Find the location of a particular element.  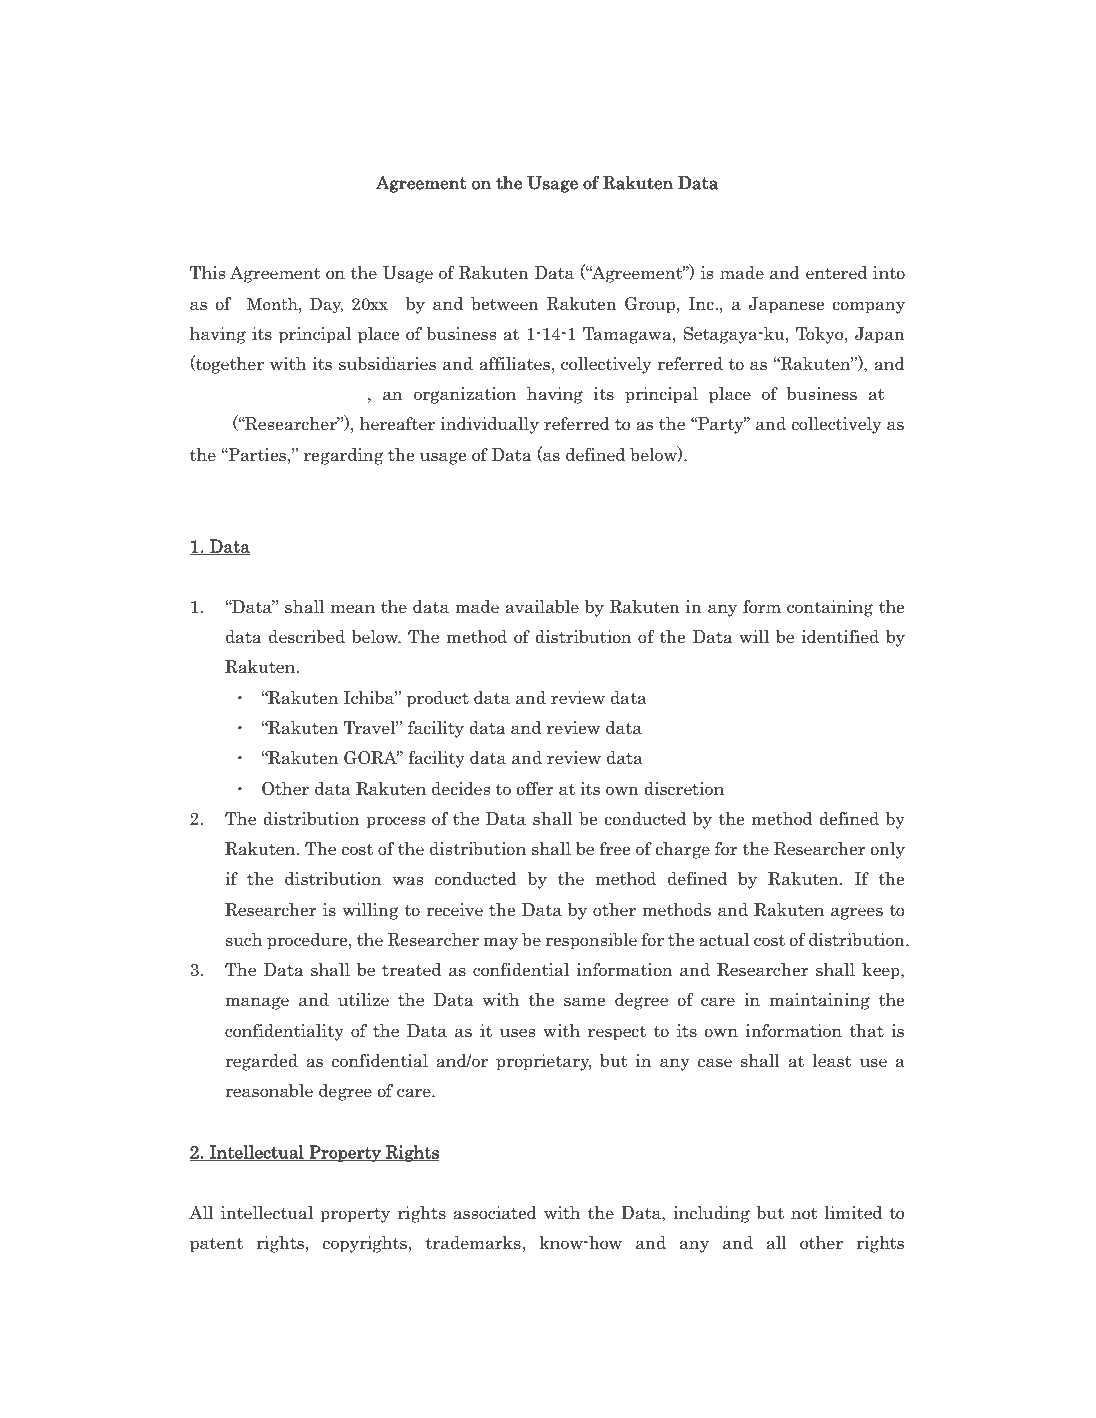

discretion is located at coordinates (684, 789).
